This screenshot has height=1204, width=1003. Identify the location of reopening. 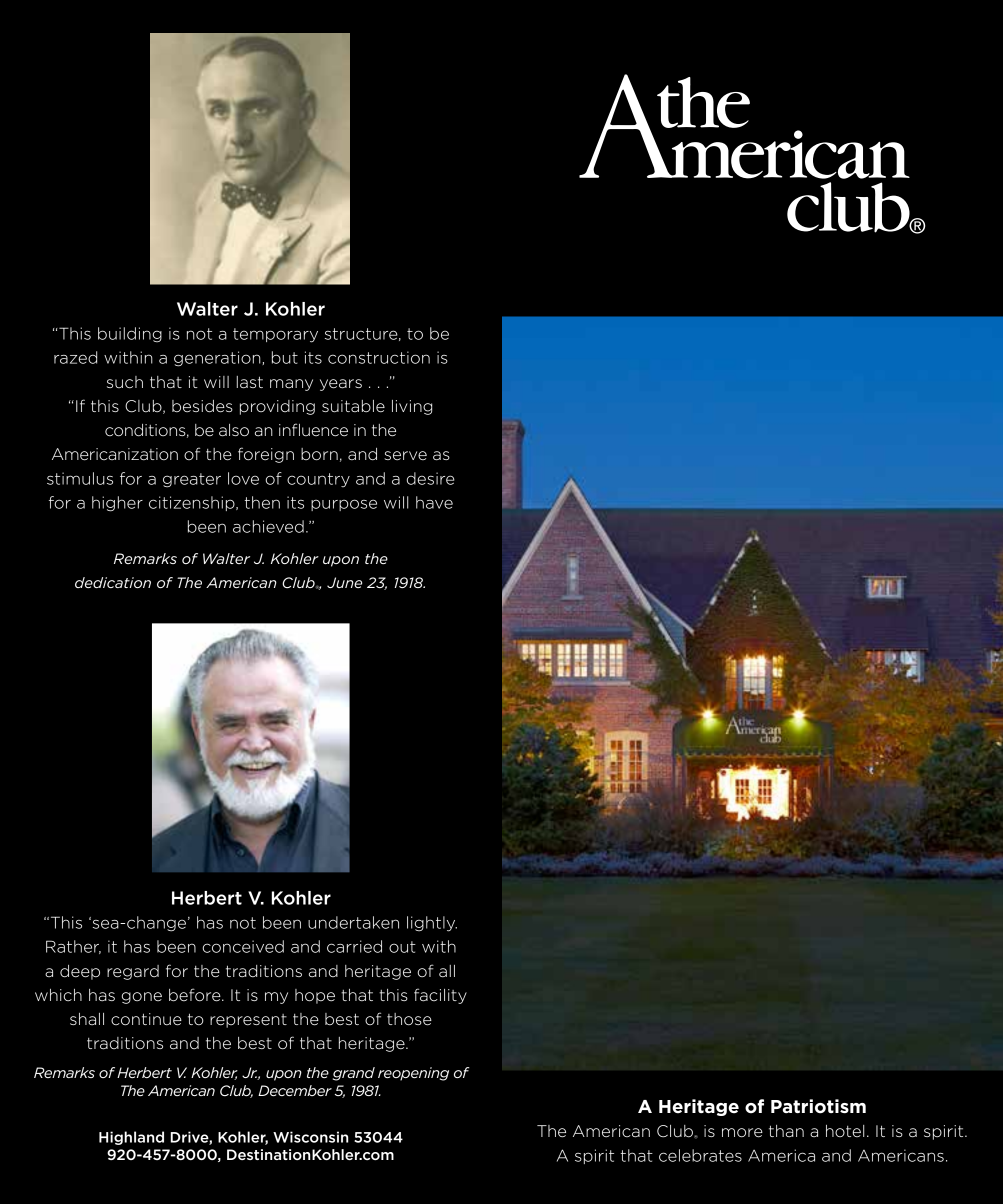
(413, 1074).
